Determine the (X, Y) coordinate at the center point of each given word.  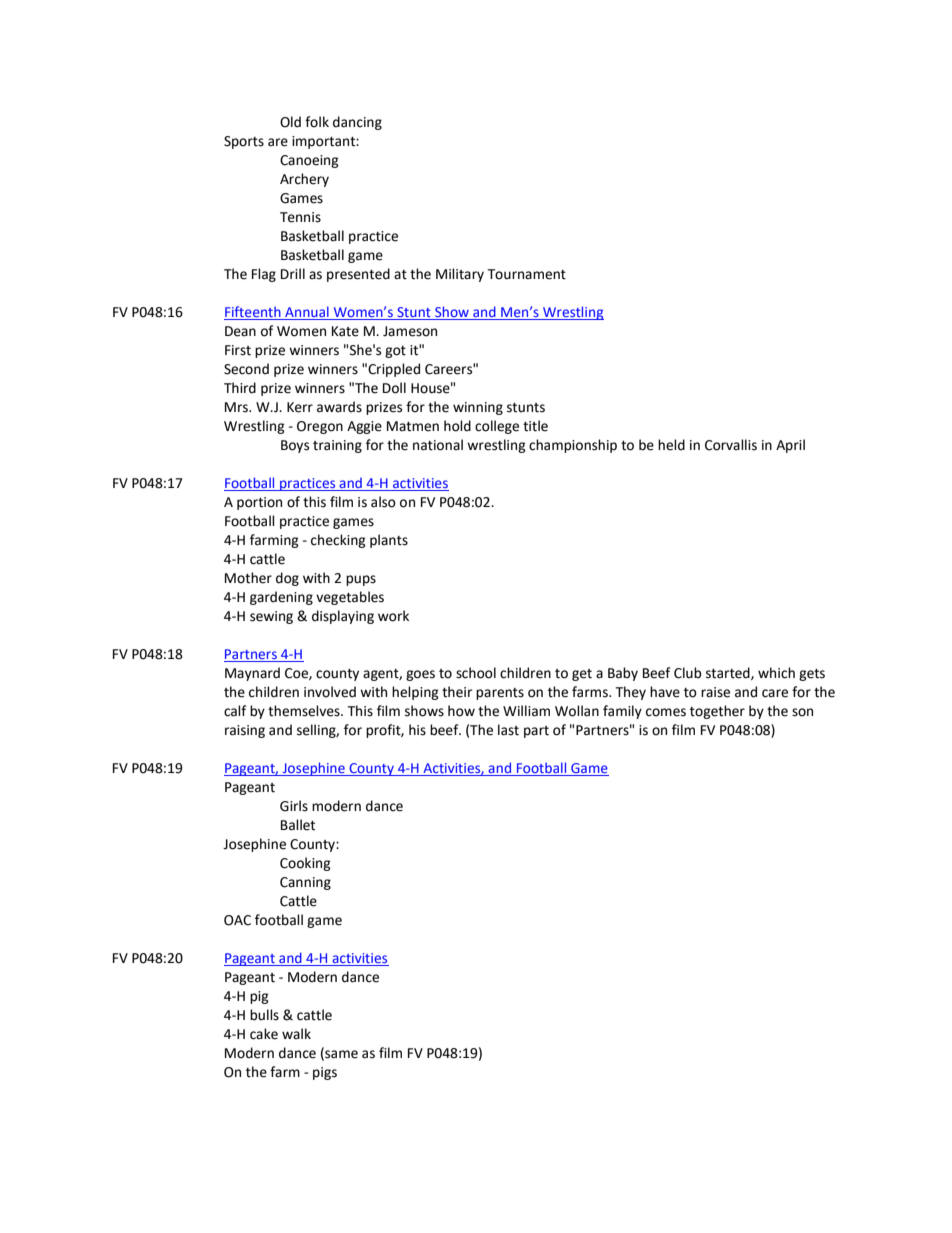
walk (296, 1034)
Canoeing (309, 161)
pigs (325, 1073)
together (717, 712)
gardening (281, 598)
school (476, 673)
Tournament (526, 274)
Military (460, 275)
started (729, 673)
